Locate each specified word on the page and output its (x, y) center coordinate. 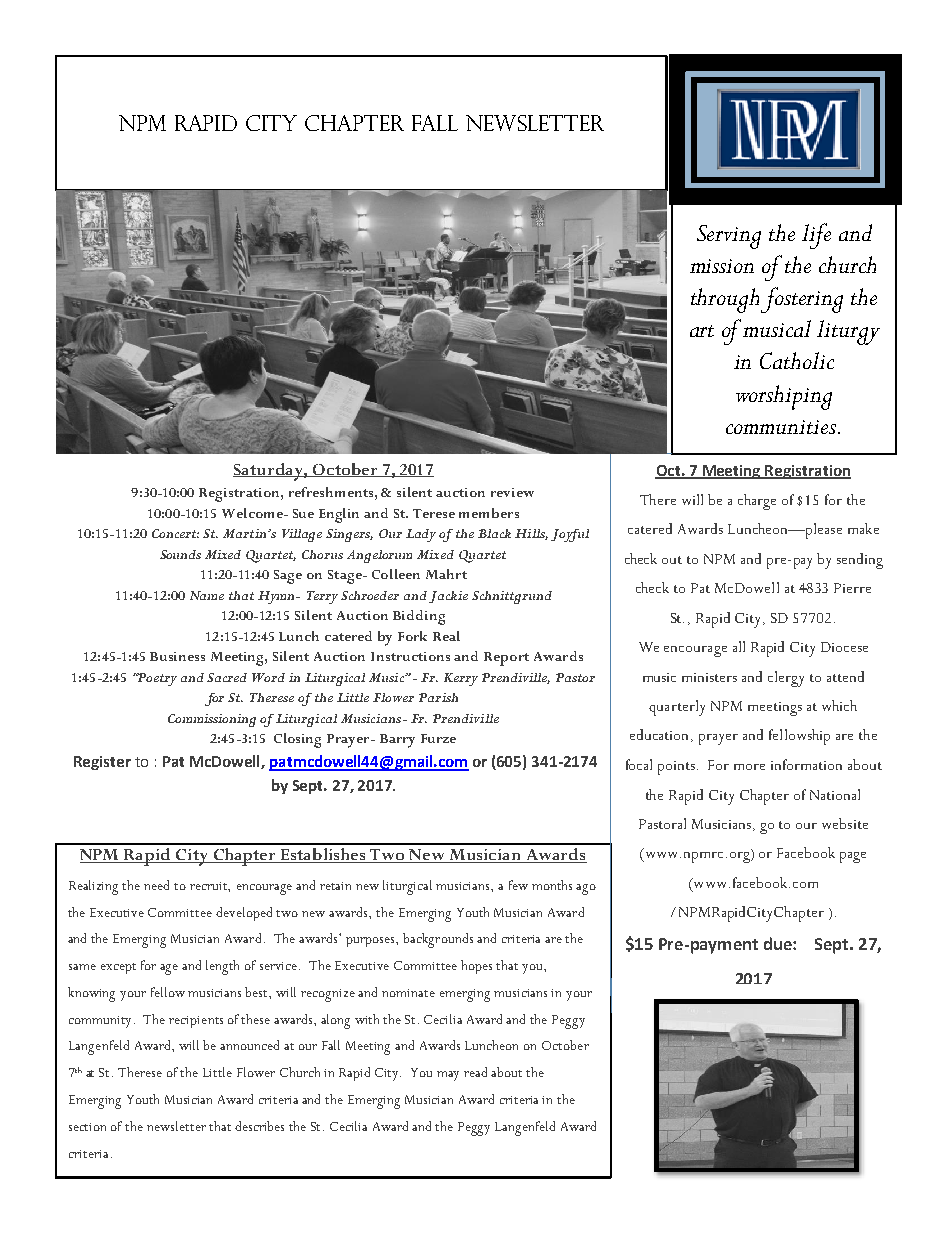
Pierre (852, 588)
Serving (729, 237)
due (779, 943)
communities (781, 427)
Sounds (180, 554)
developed (244, 914)
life (816, 236)
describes (259, 1126)
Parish (438, 697)
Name (207, 595)
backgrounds (438, 940)
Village (302, 535)
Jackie (448, 597)
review (512, 492)
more (749, 767)
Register (102, 763)
